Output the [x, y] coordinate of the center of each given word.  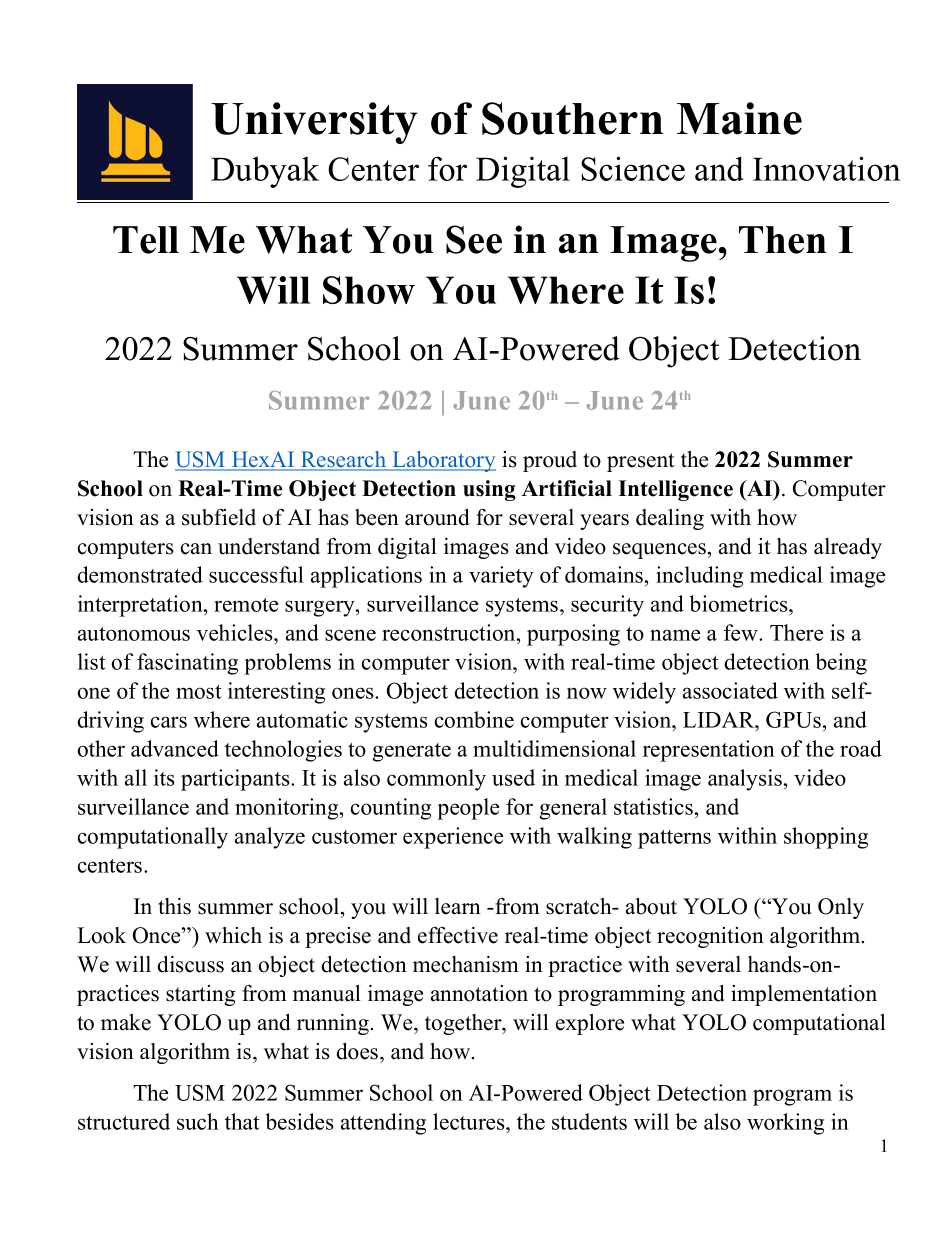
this [174, 906]
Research [344, 460]
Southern [572, 118]
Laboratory [443, 461]
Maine [739, 118]
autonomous [134, 634]
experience [453, 838]
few [742, 632]
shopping [826, 838]
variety [501, 577]
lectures [470, 1121]
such [198, 1121]
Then [783, 240]
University [314, 123]
